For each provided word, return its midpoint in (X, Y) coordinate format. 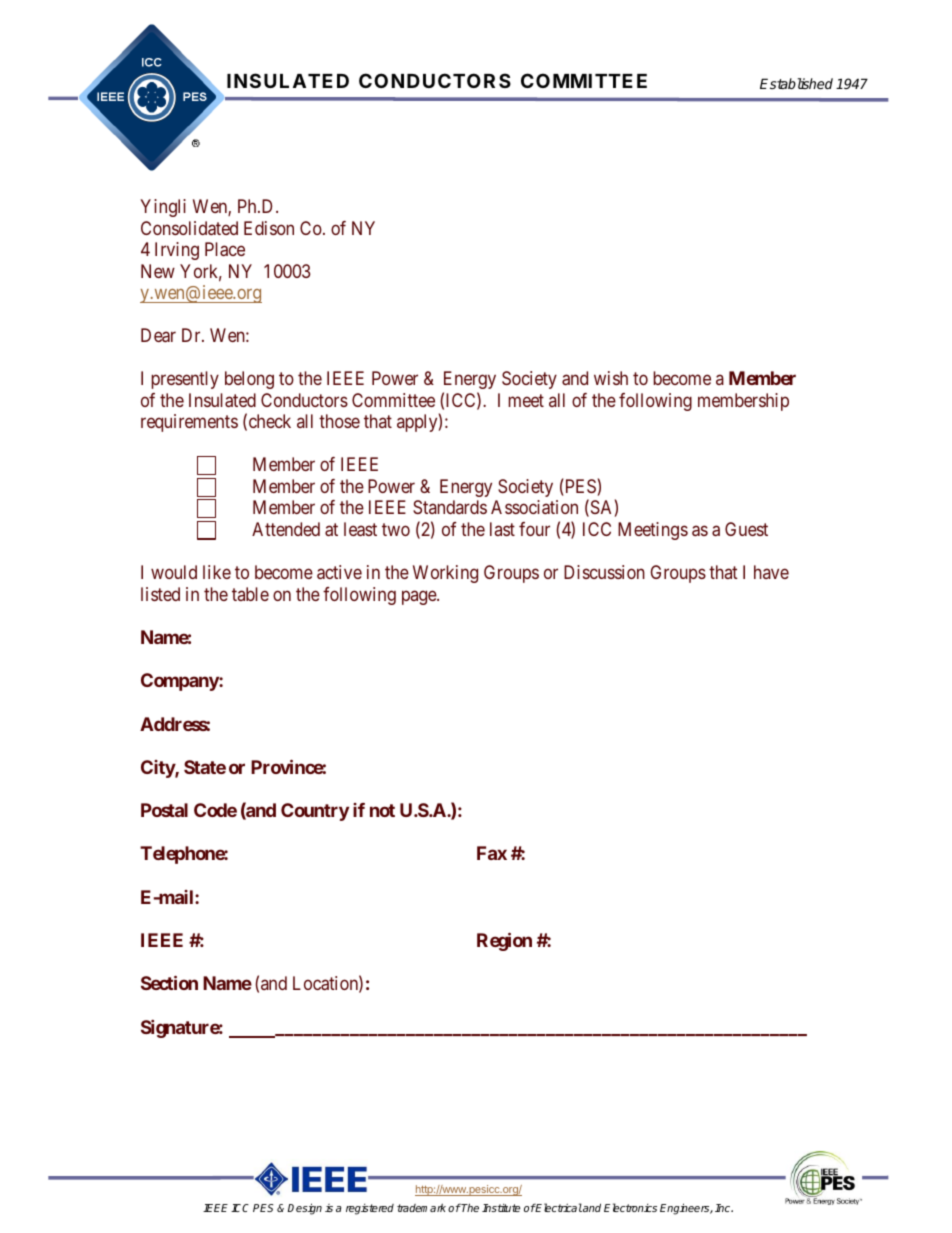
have (771, 572)
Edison (269, 228)
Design (304, 1209)
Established (796, 83)
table (250, 594)
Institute (501, 1208)
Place (225, 249)
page (420, 597)
